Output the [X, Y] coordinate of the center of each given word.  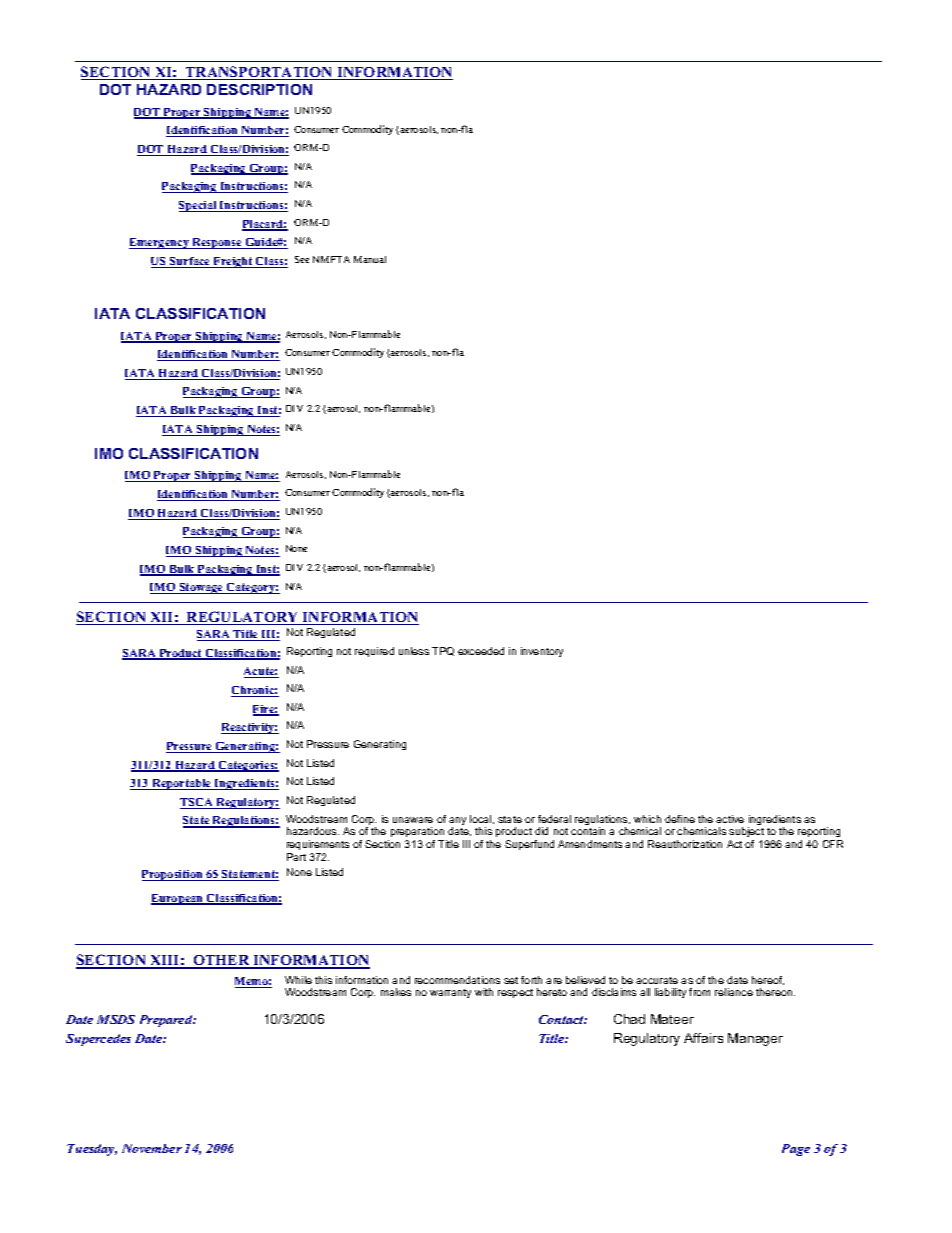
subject [746, 834]
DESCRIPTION [259, 89]
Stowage [201, 588]
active [730, 819]
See [302, 259]
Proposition [173, 875]
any [457, 822]
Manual [370, 259]
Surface [190, 262]
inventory [542, 652]
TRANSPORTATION [259, 73]
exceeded [481, 651]
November [152, 1148]
